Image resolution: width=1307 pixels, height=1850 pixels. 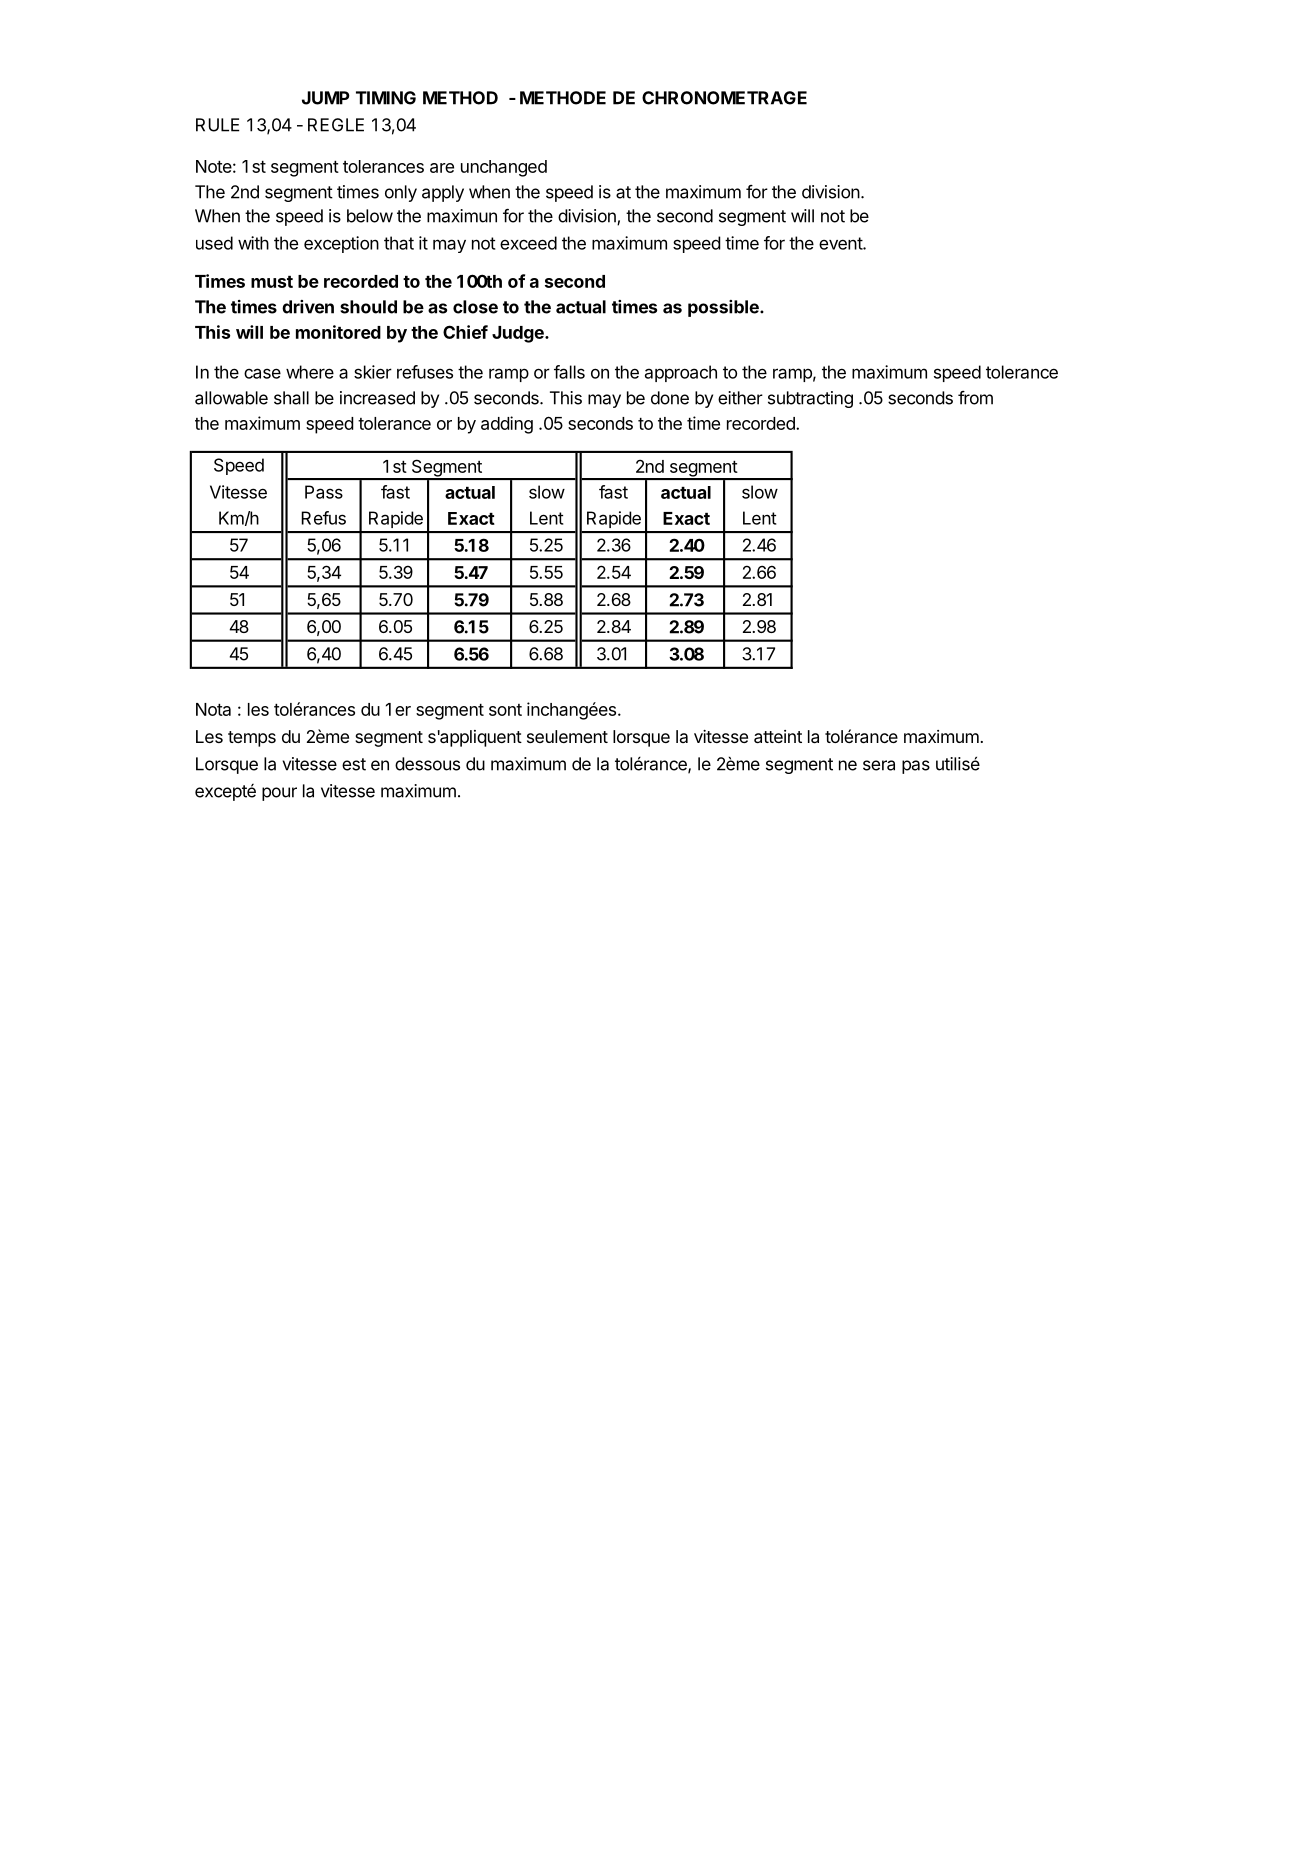 I want to click on pour, so click(x=279, y=794).
